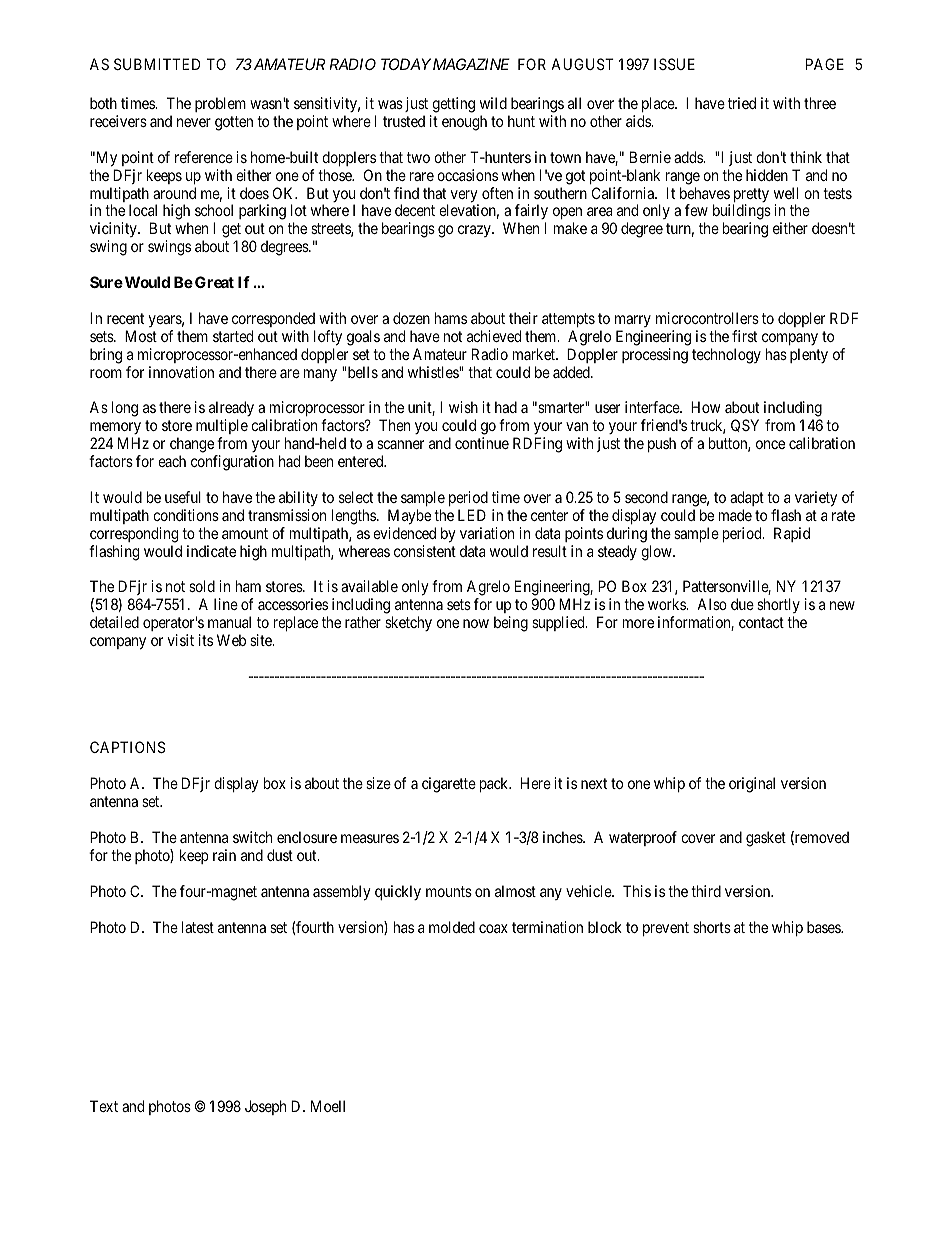 The image size is (952, 1233). What do you see at coordinates (493, 928) in the document?
I see `coax` at bounding box center [493, 928].
